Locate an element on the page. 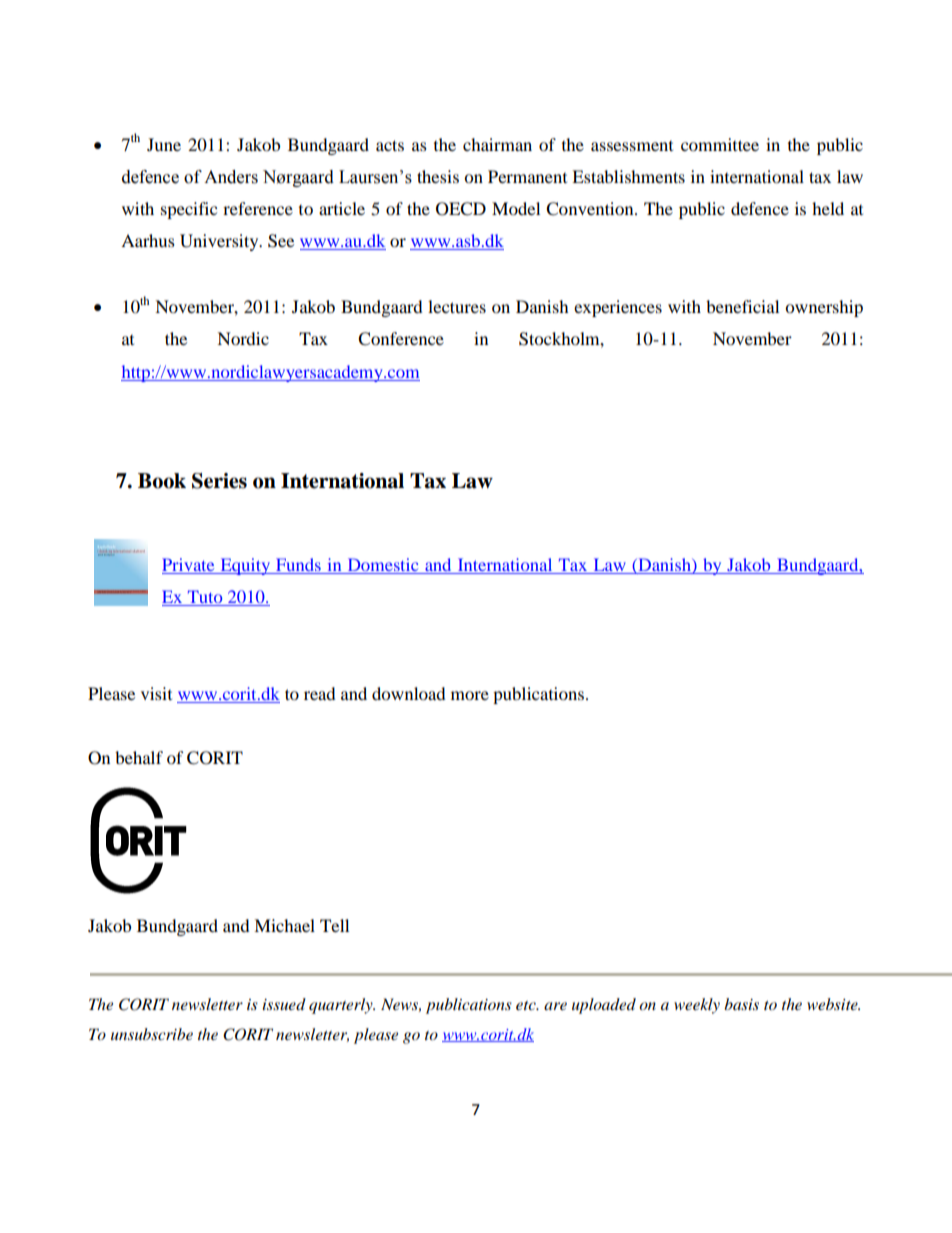 Image resolution: width=952 pixels, height=1233 pixels. Tuto is located at coordinates (205, 598).
